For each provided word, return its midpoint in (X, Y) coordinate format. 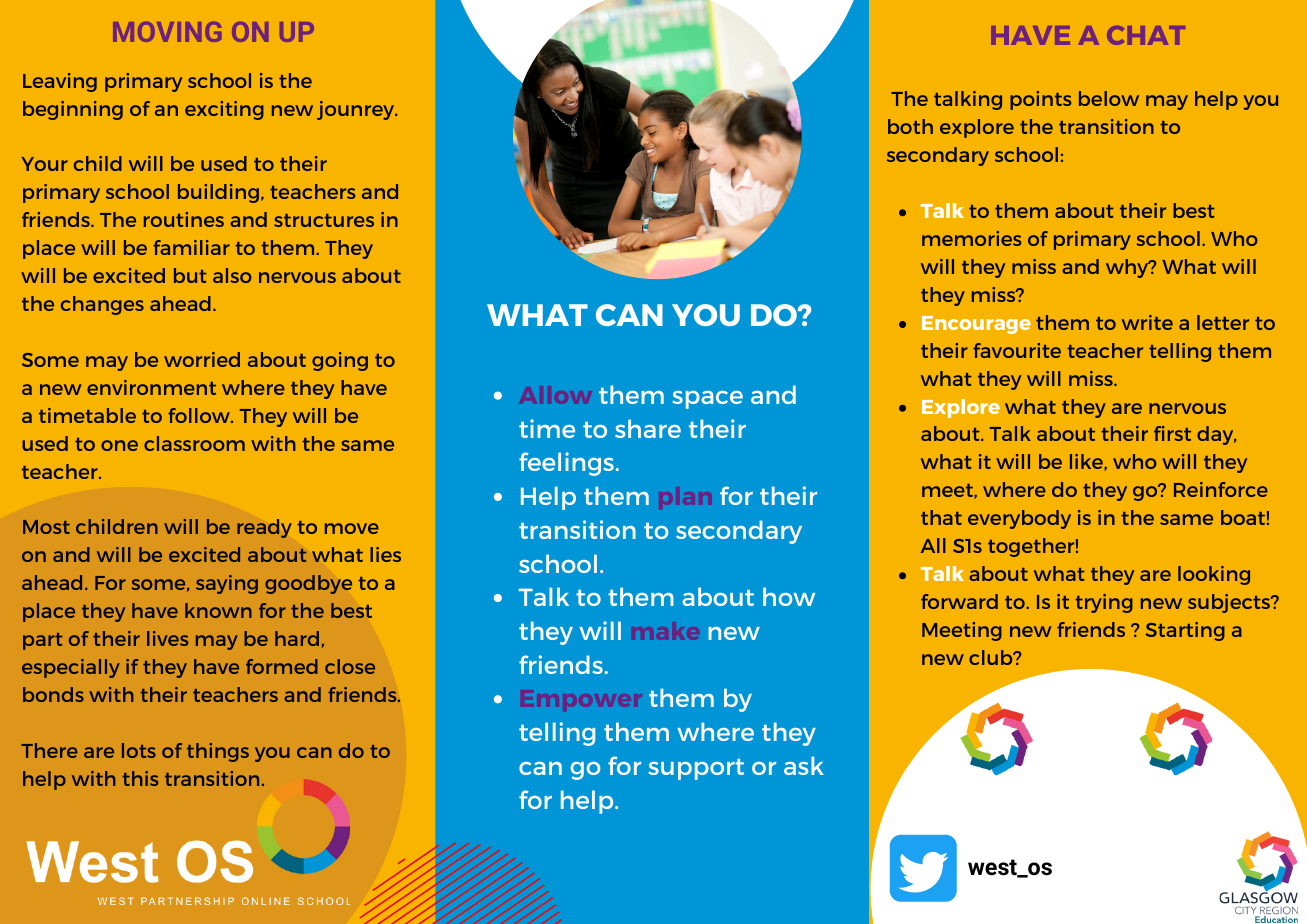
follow (200, 415)
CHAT (1146, 35)
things (218, 752)
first (1172, 433)
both (910, 126)
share (648, 428)
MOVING (167, 32)
